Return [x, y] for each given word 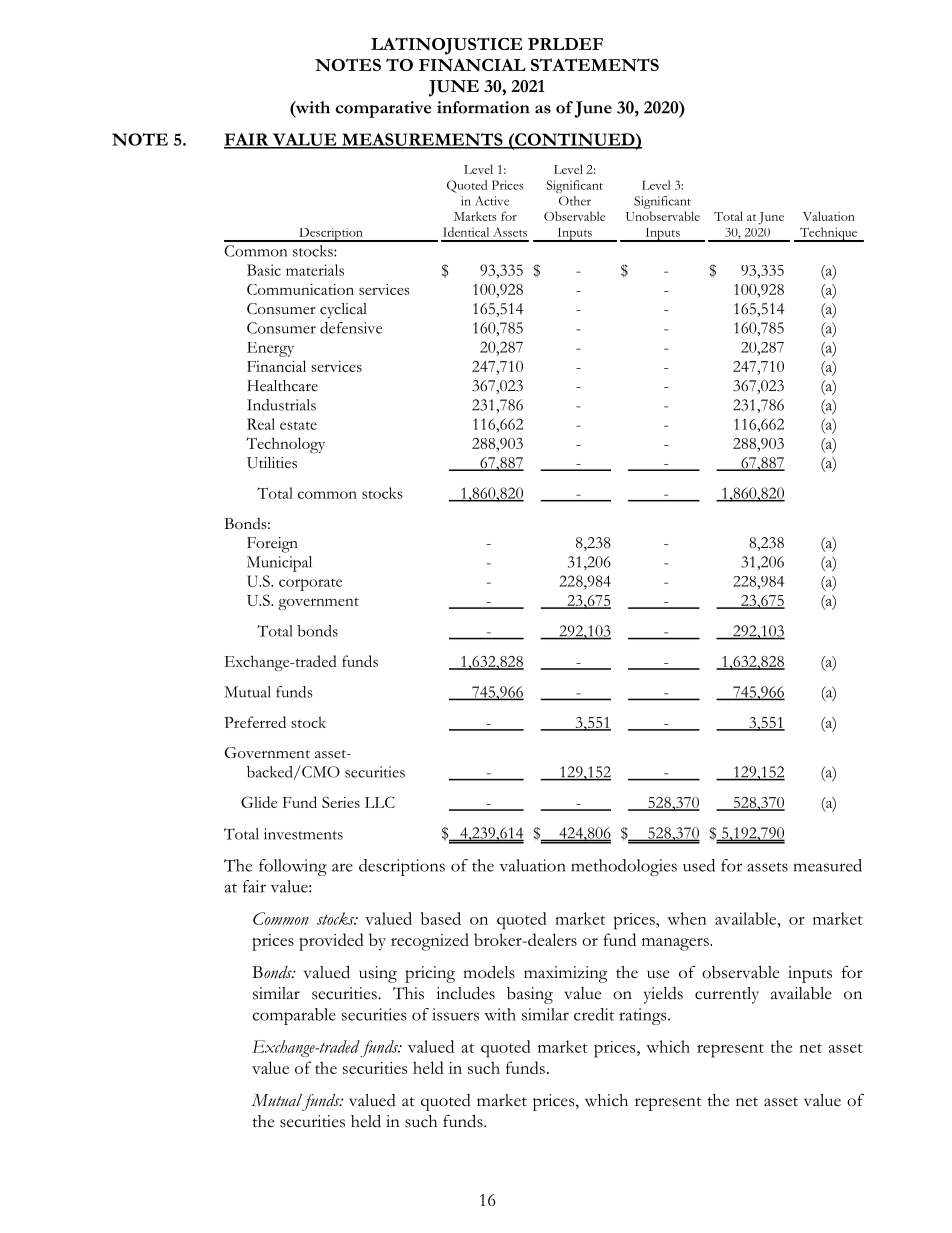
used [699, 865]
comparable [294, 1016]
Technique [829, 234]
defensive [351, 328]
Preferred [255, 722]
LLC [380, 802]
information [483, 107]
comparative [383, 109]
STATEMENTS [595, 65]
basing [530, 995]
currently [727, 995]
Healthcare [282, 386]
